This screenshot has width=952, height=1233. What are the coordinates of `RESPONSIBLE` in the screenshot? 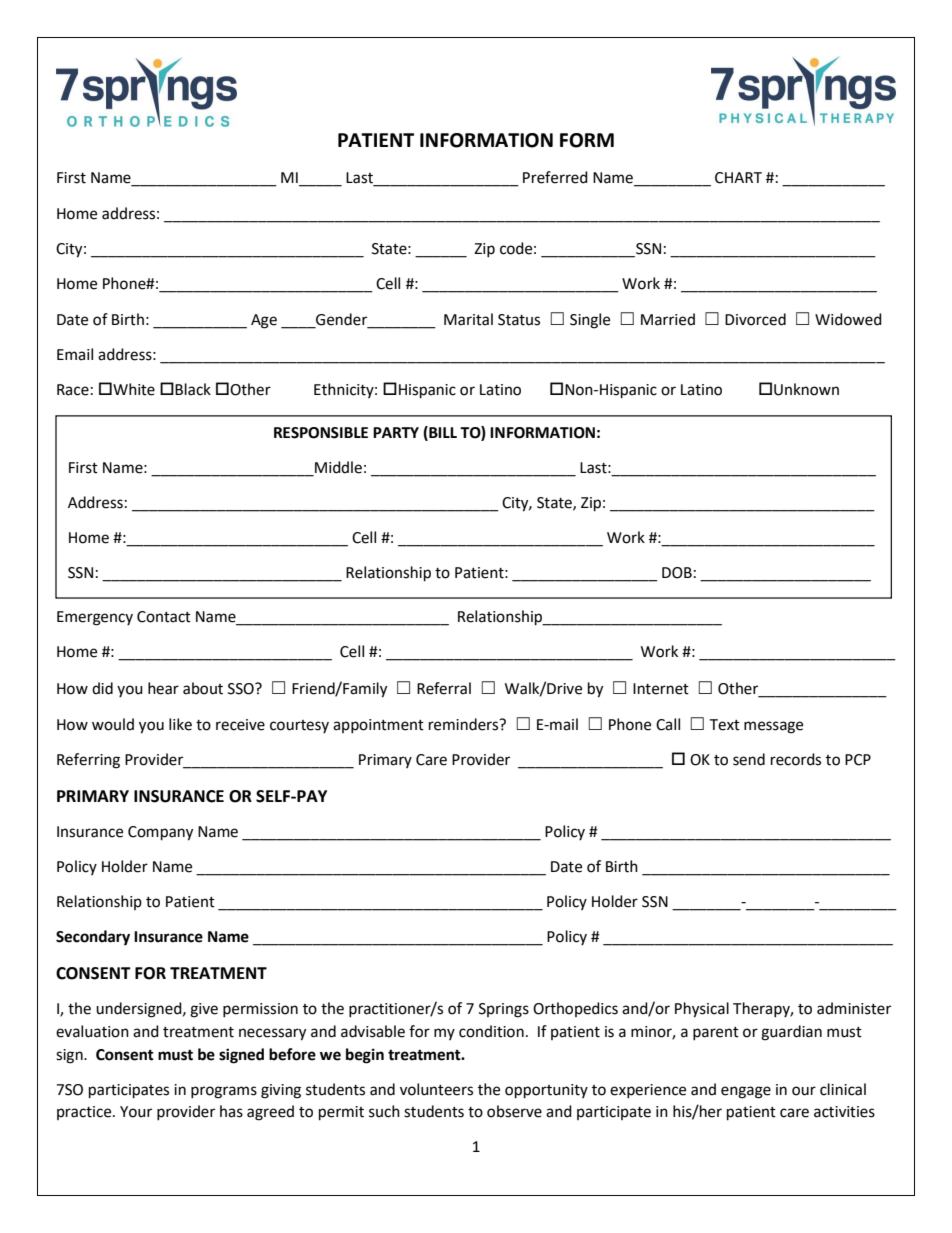 It's located at (321, 433).
